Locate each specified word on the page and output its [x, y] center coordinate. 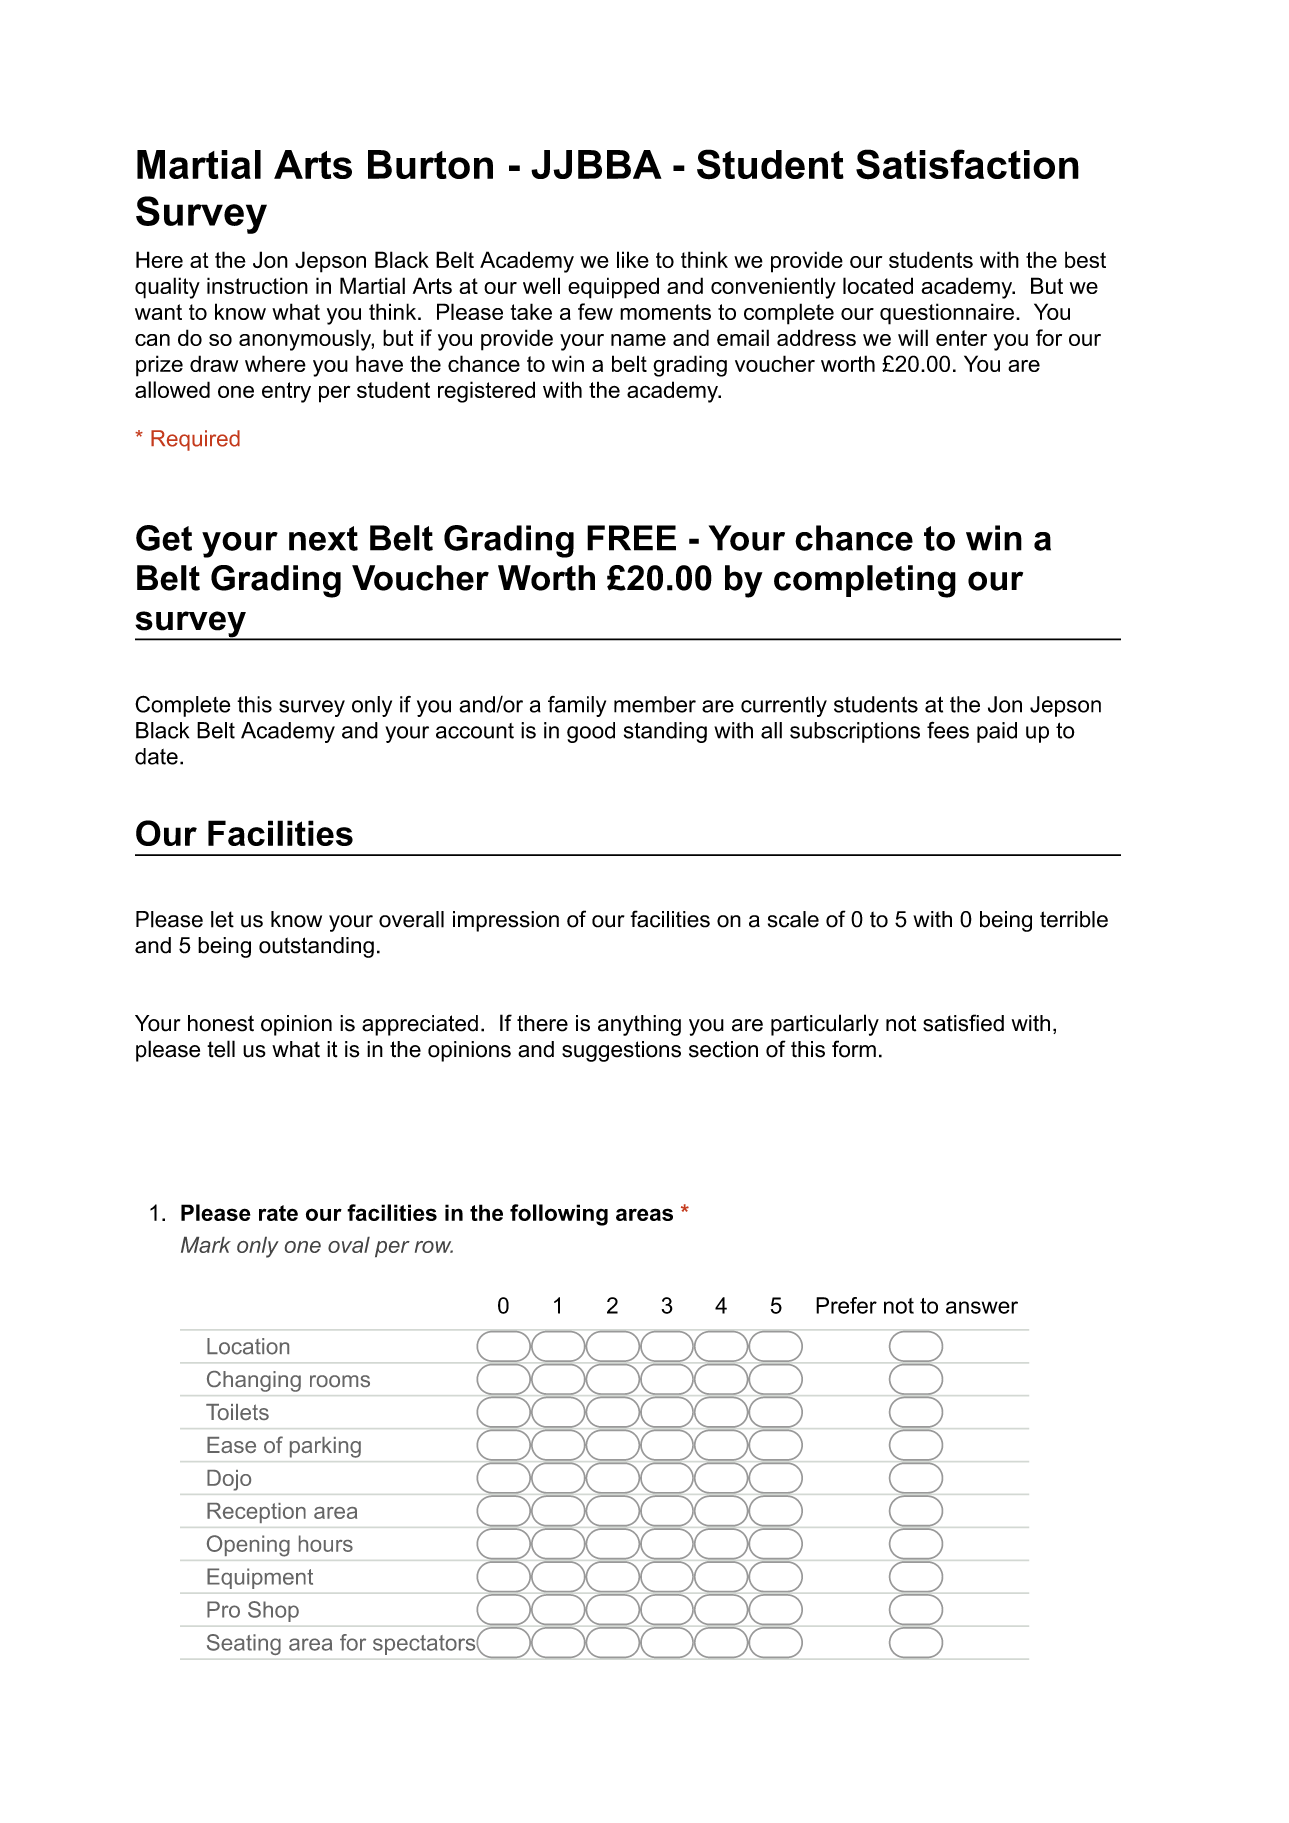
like [633, 259]
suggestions [621, 1051]
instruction [257, 285]
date [156, 756]
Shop [273, 1611]
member [655, 704]
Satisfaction [967, 164]
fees [948, 730]
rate [278, 1213]
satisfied [963, 1023]
